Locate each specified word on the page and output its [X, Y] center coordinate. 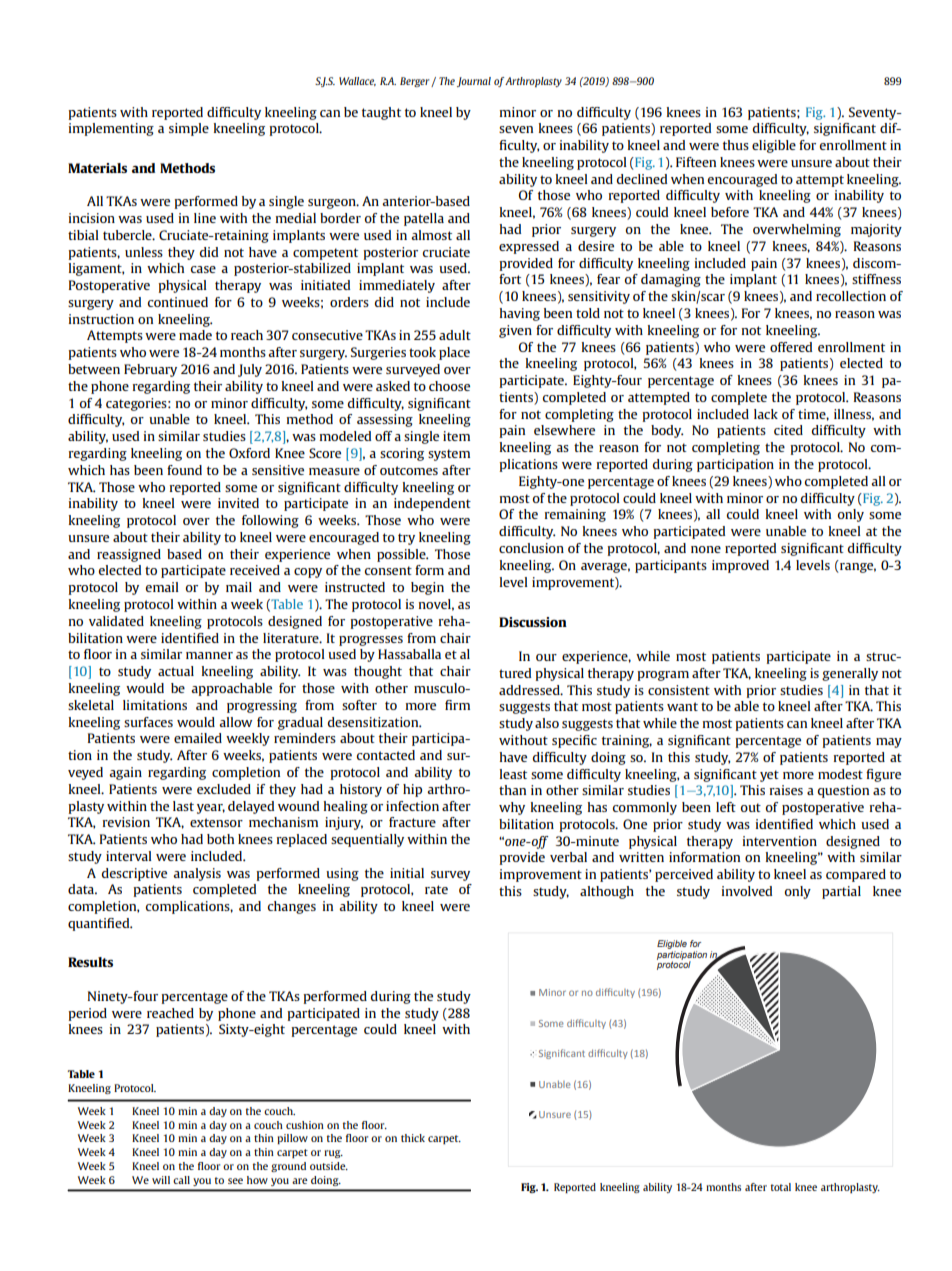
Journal [474, 82]
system [449, 455]
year [211, 809]
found [184, 470]
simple [189, 129]
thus [736, 145]
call [181, 1180]
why [512, 808]
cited [788, 430]
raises [786, 790]
